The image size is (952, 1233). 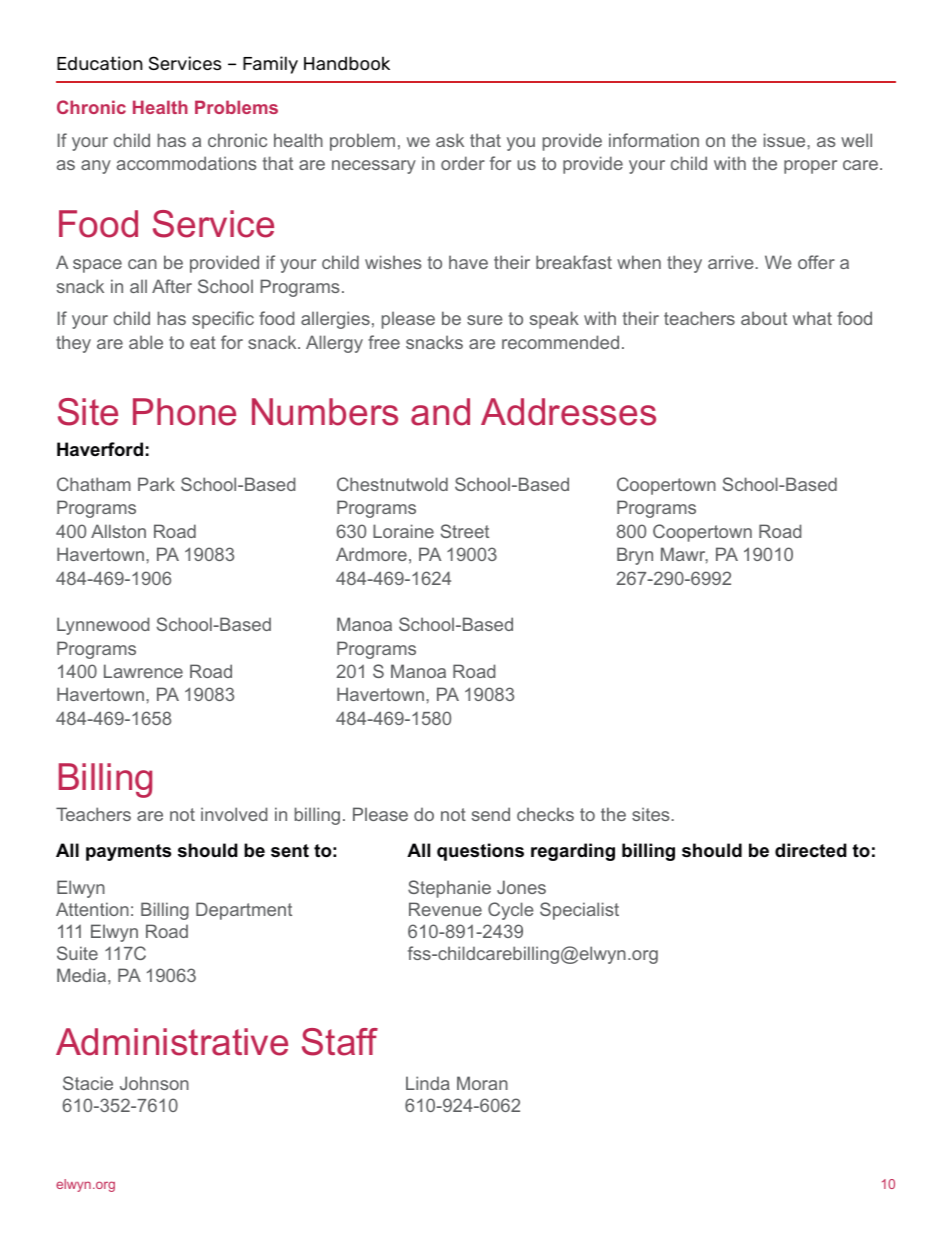 What do you see at coordinates (450, 140) in the screenshot?
I see `ask` at bounding box center [450, 140].
